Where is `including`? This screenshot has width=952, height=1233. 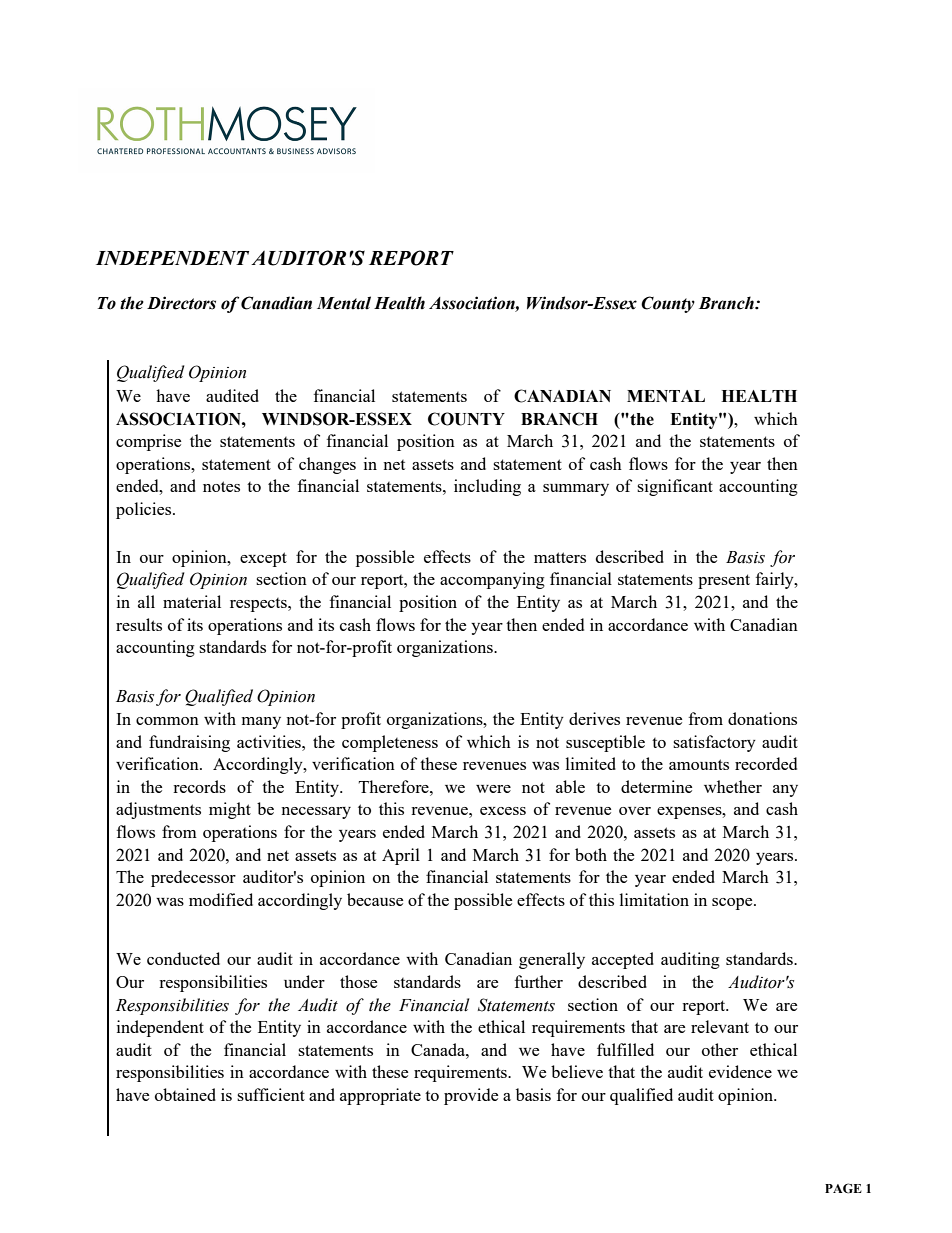
including is located at coordinates (487, 487).
